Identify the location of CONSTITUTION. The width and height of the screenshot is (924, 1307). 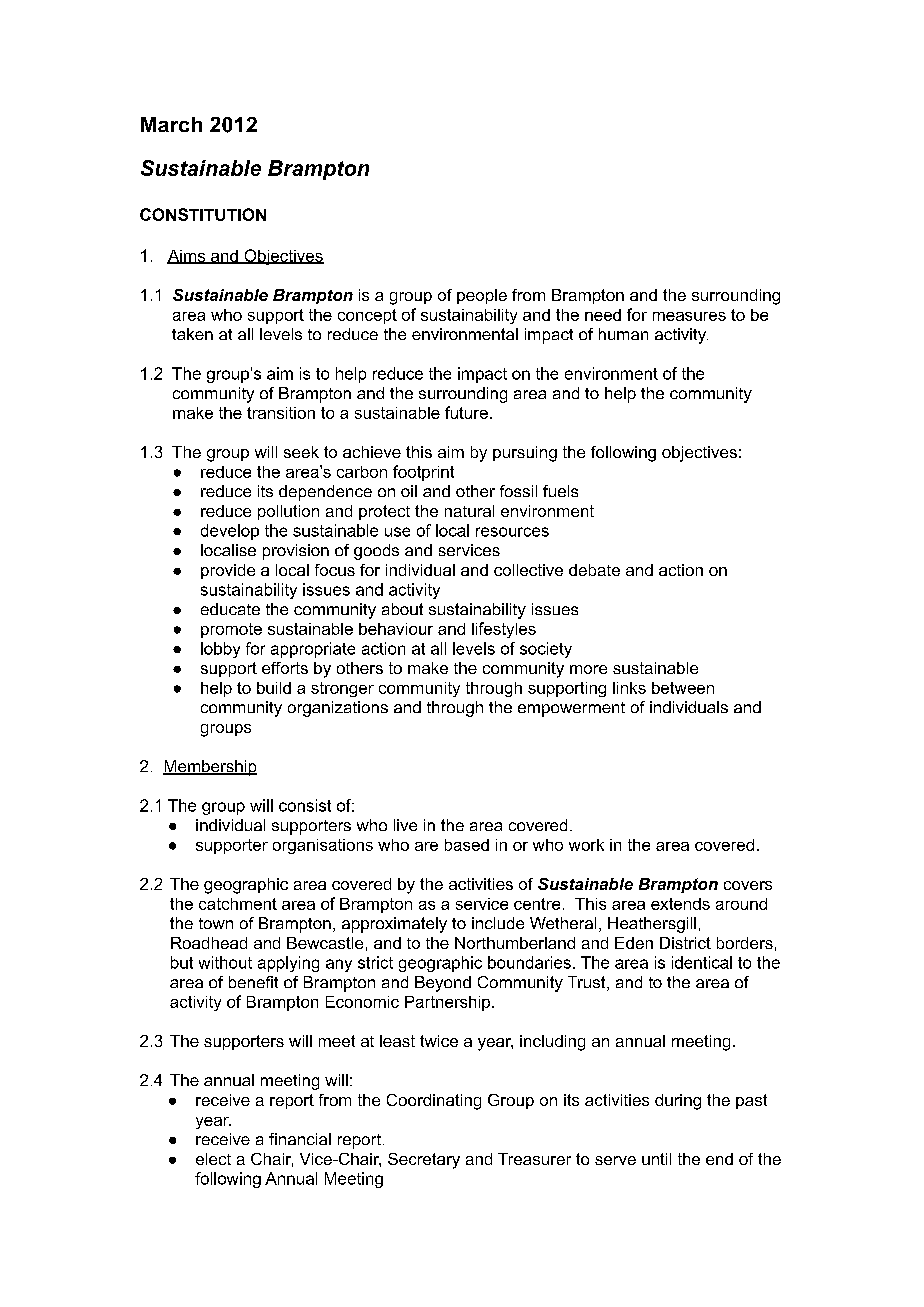
(203, 214).
